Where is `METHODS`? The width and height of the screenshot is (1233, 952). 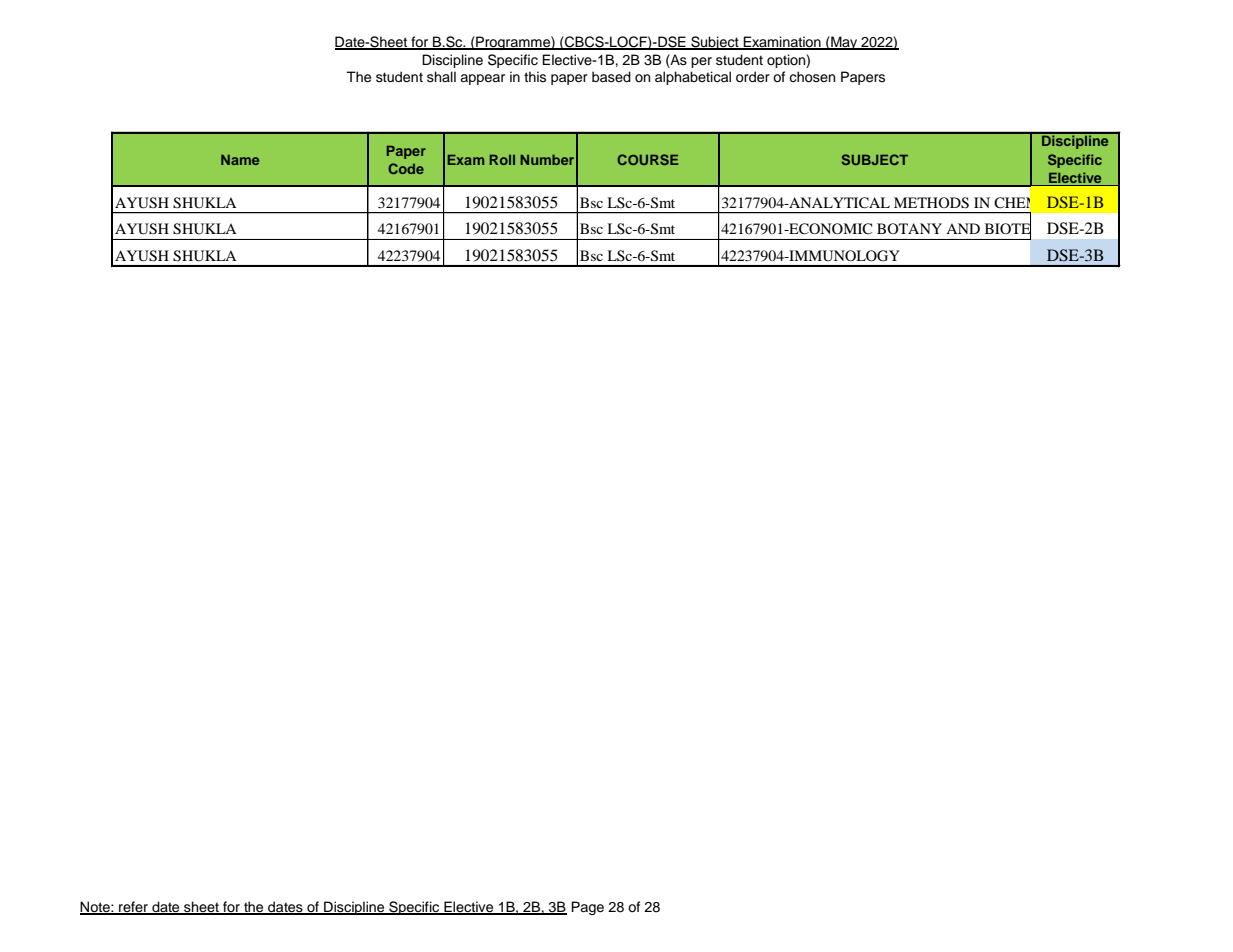 METHODS is located at coordinates (931, 203).
